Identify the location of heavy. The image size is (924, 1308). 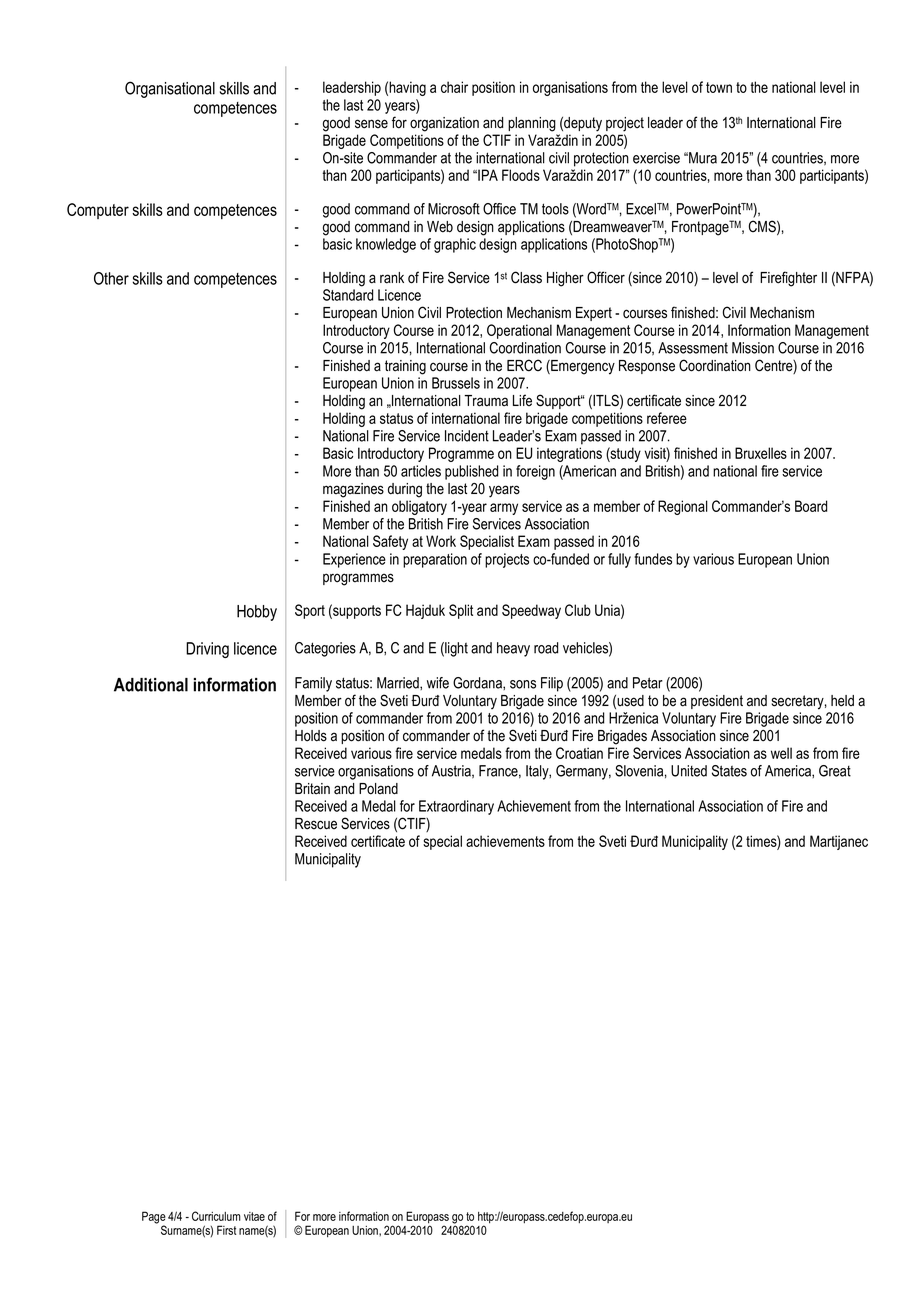
(513, 649).
